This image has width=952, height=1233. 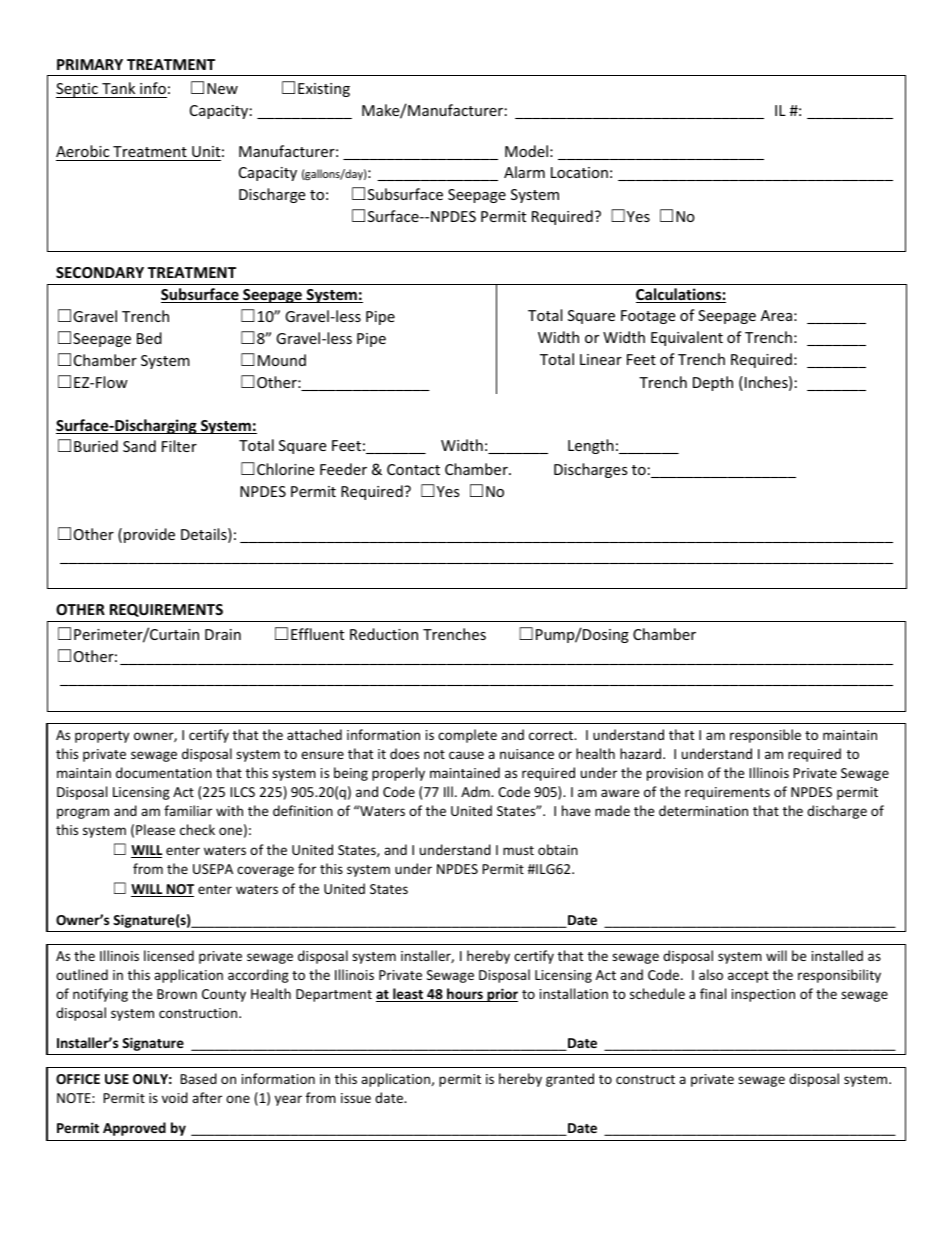 I want to click on Bed, so click(x=149, y=338).
